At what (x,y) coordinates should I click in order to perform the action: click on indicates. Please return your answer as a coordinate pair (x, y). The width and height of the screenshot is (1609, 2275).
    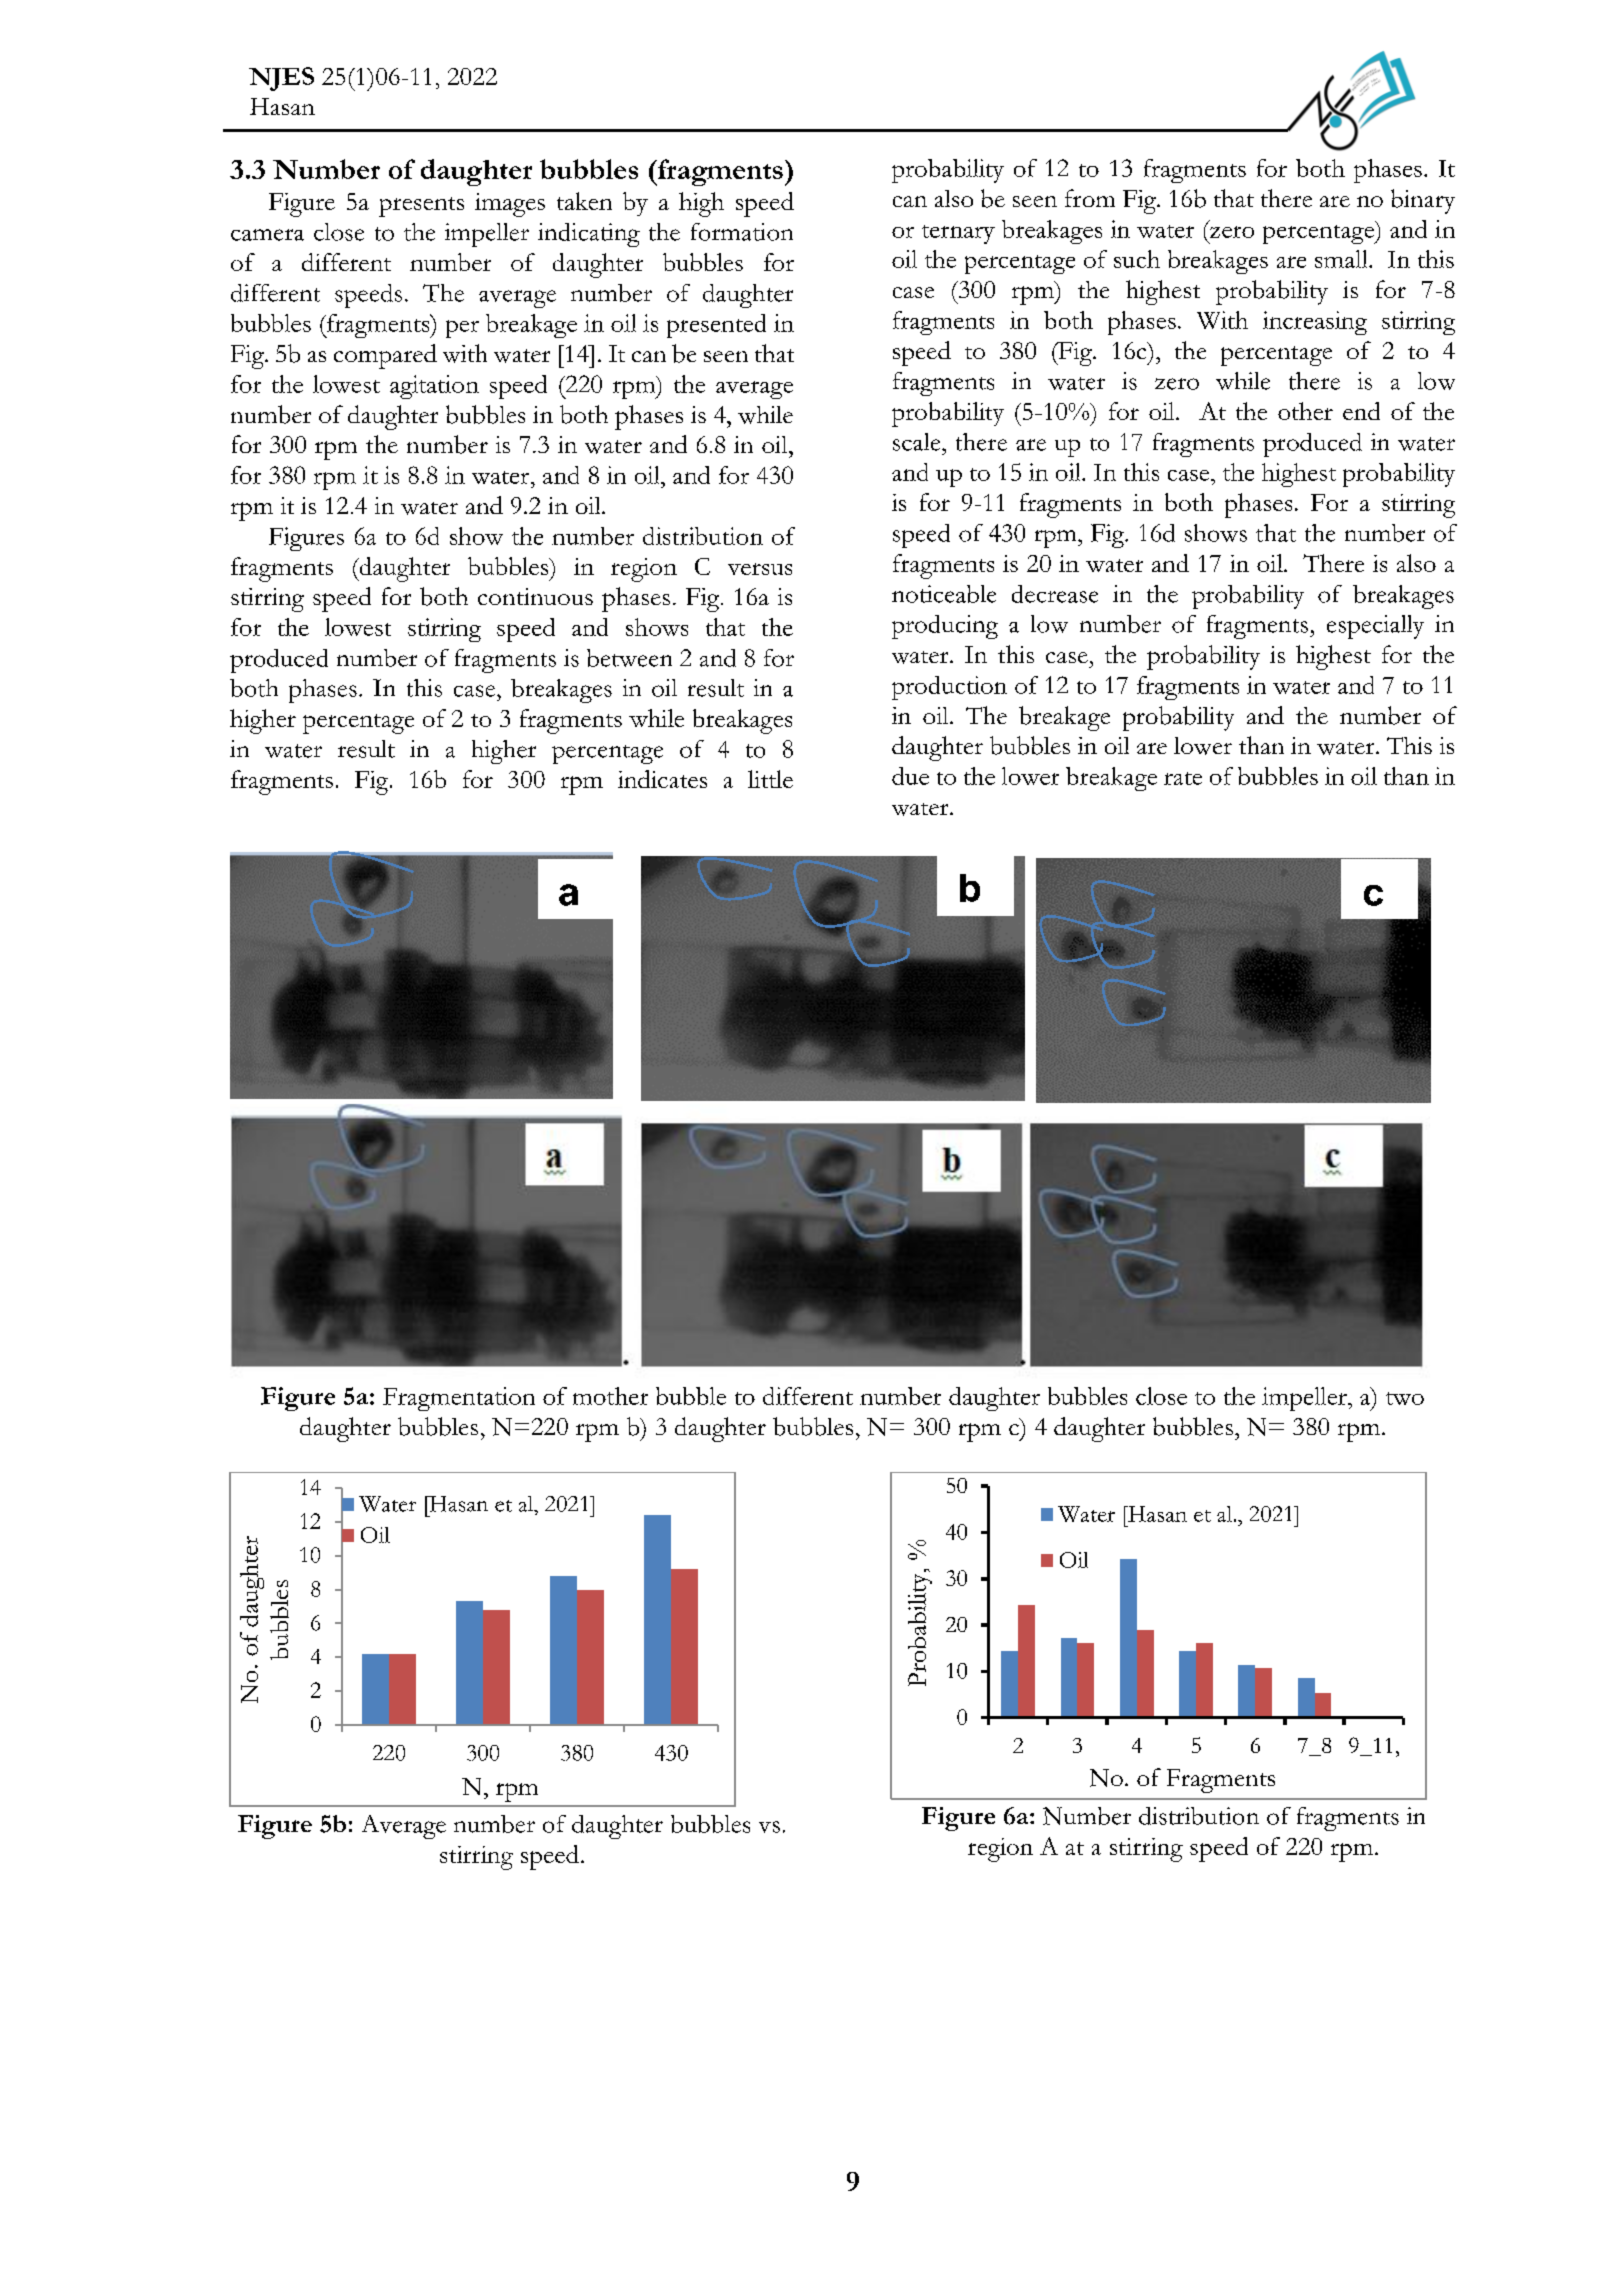
    Looking at the image, I should click on (662, 779).
